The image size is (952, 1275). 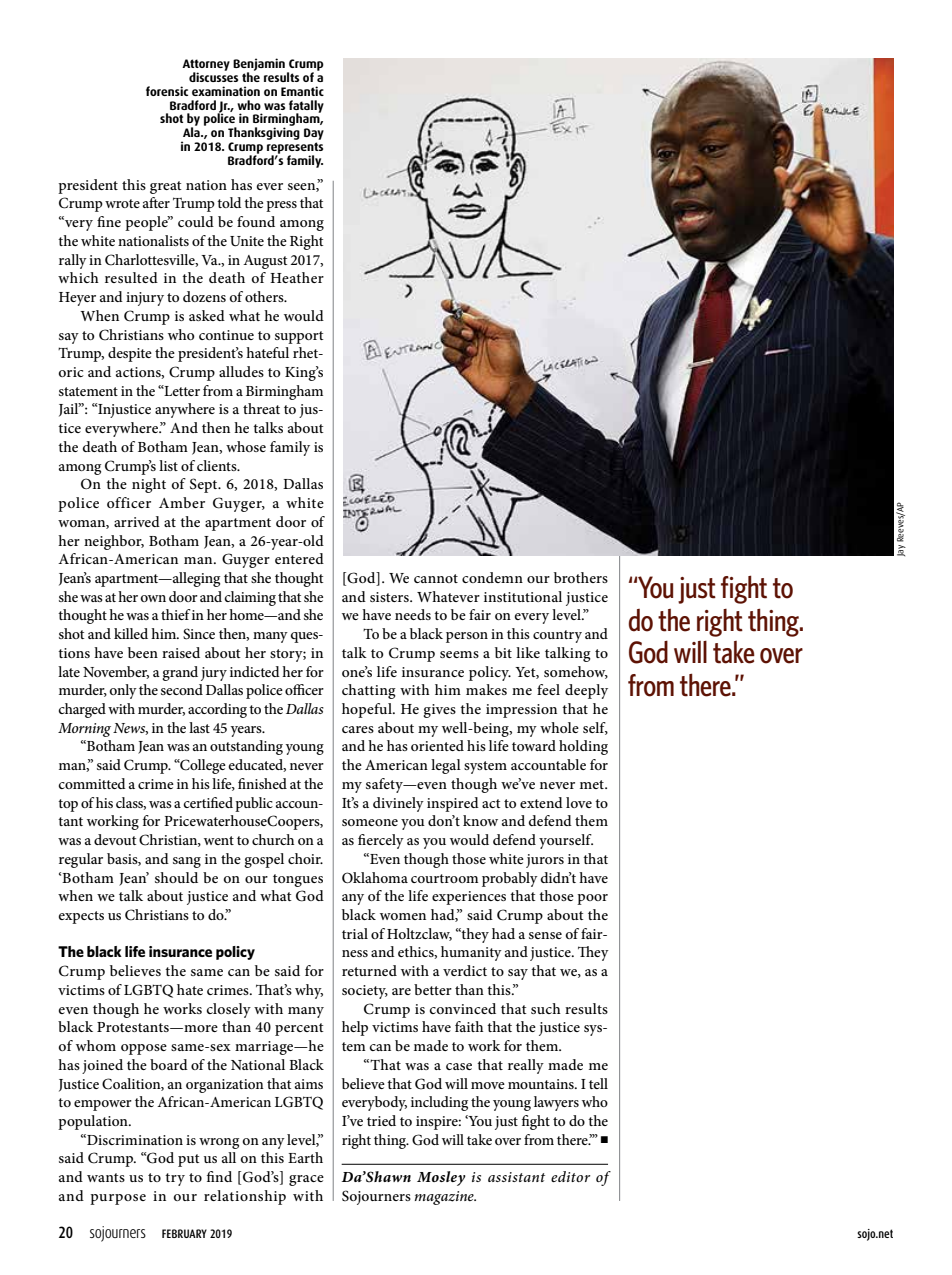 I want to click on chatting, so click(x=369, y=691).
